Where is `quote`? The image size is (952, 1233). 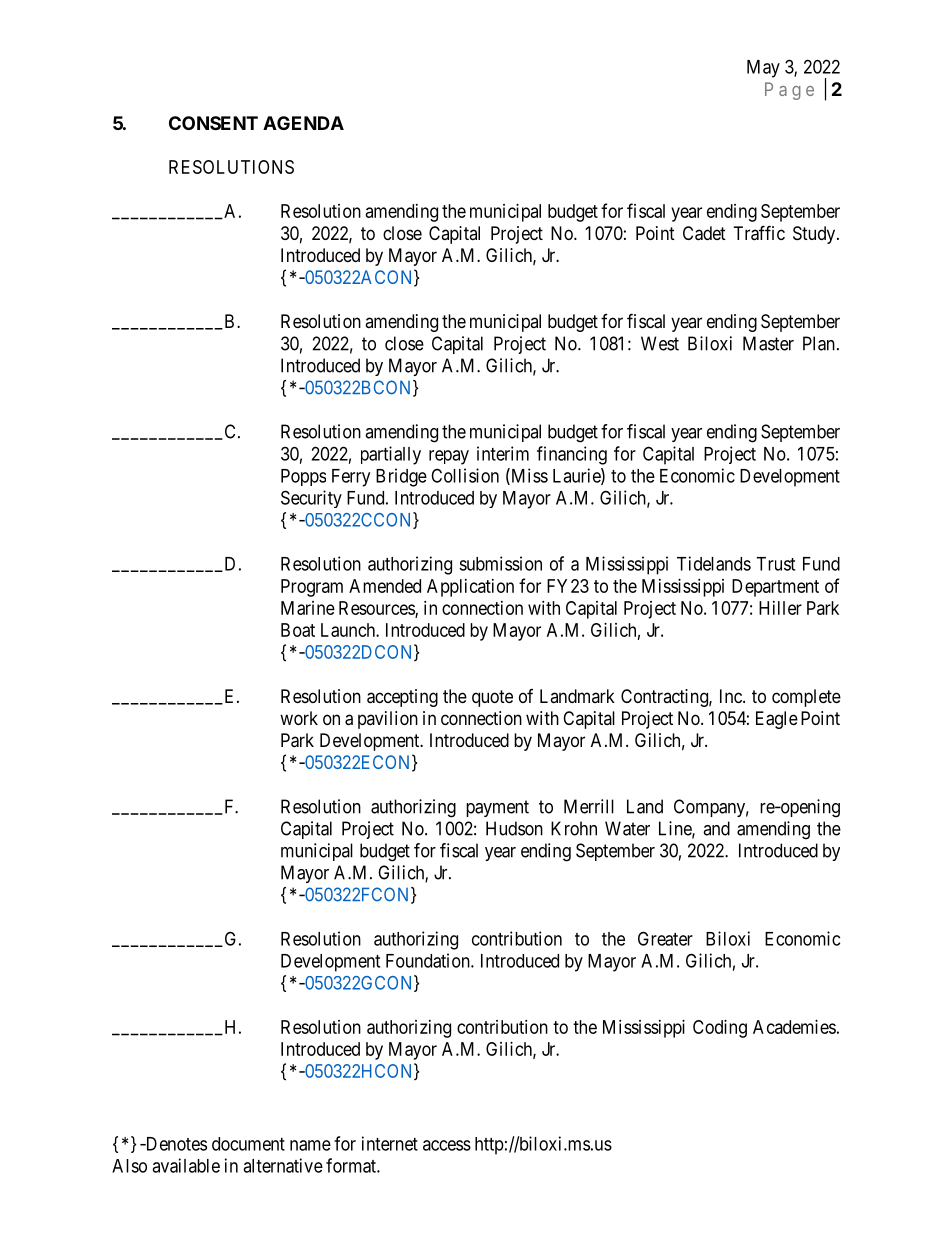
quote is located at coordinates (492, 698).
